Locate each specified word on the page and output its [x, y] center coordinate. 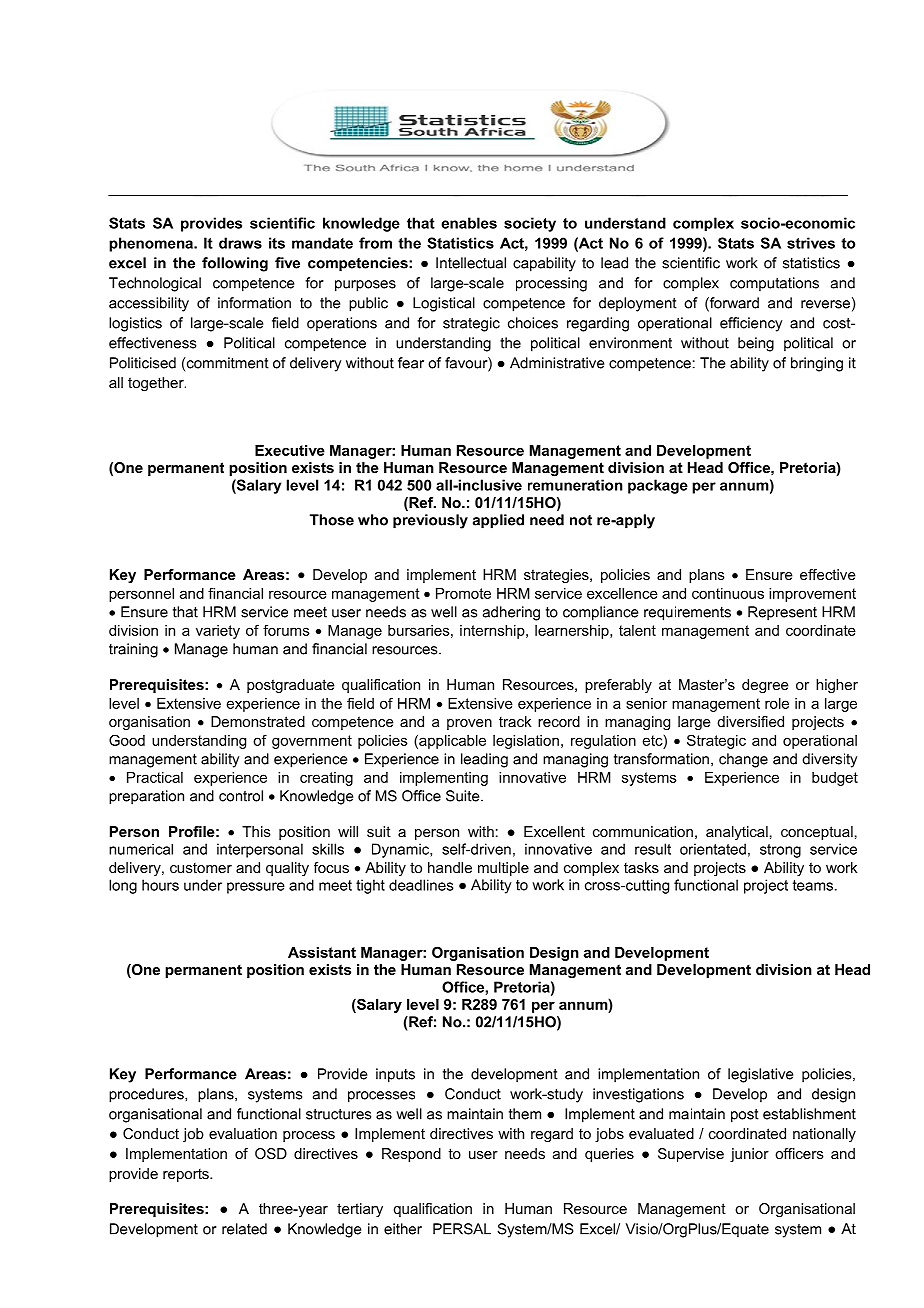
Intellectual [471, 263]
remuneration [575, 485]
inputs [395, 1075]
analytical [737, 833]
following [235, 264]
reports [187, 1175]
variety [218, 632]
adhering [511, 613]
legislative [760, 1075]
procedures [147, 1095]
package [658, 486]
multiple [503, 869]
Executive [290, 450]
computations [774, 284]
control [241, 796]
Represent [782, 613]
